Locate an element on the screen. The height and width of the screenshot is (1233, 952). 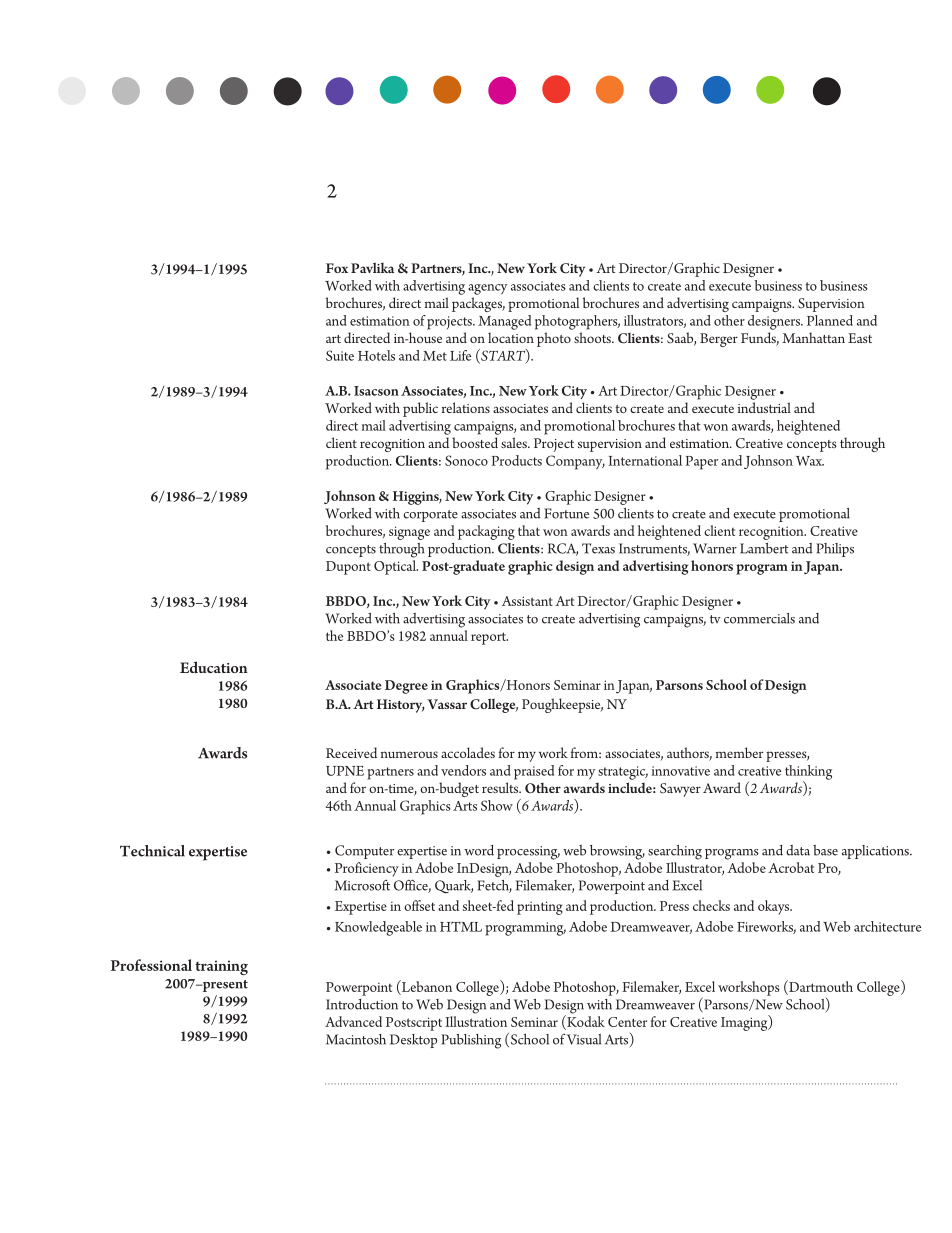
Wax is located at coordinates (810, 461).
